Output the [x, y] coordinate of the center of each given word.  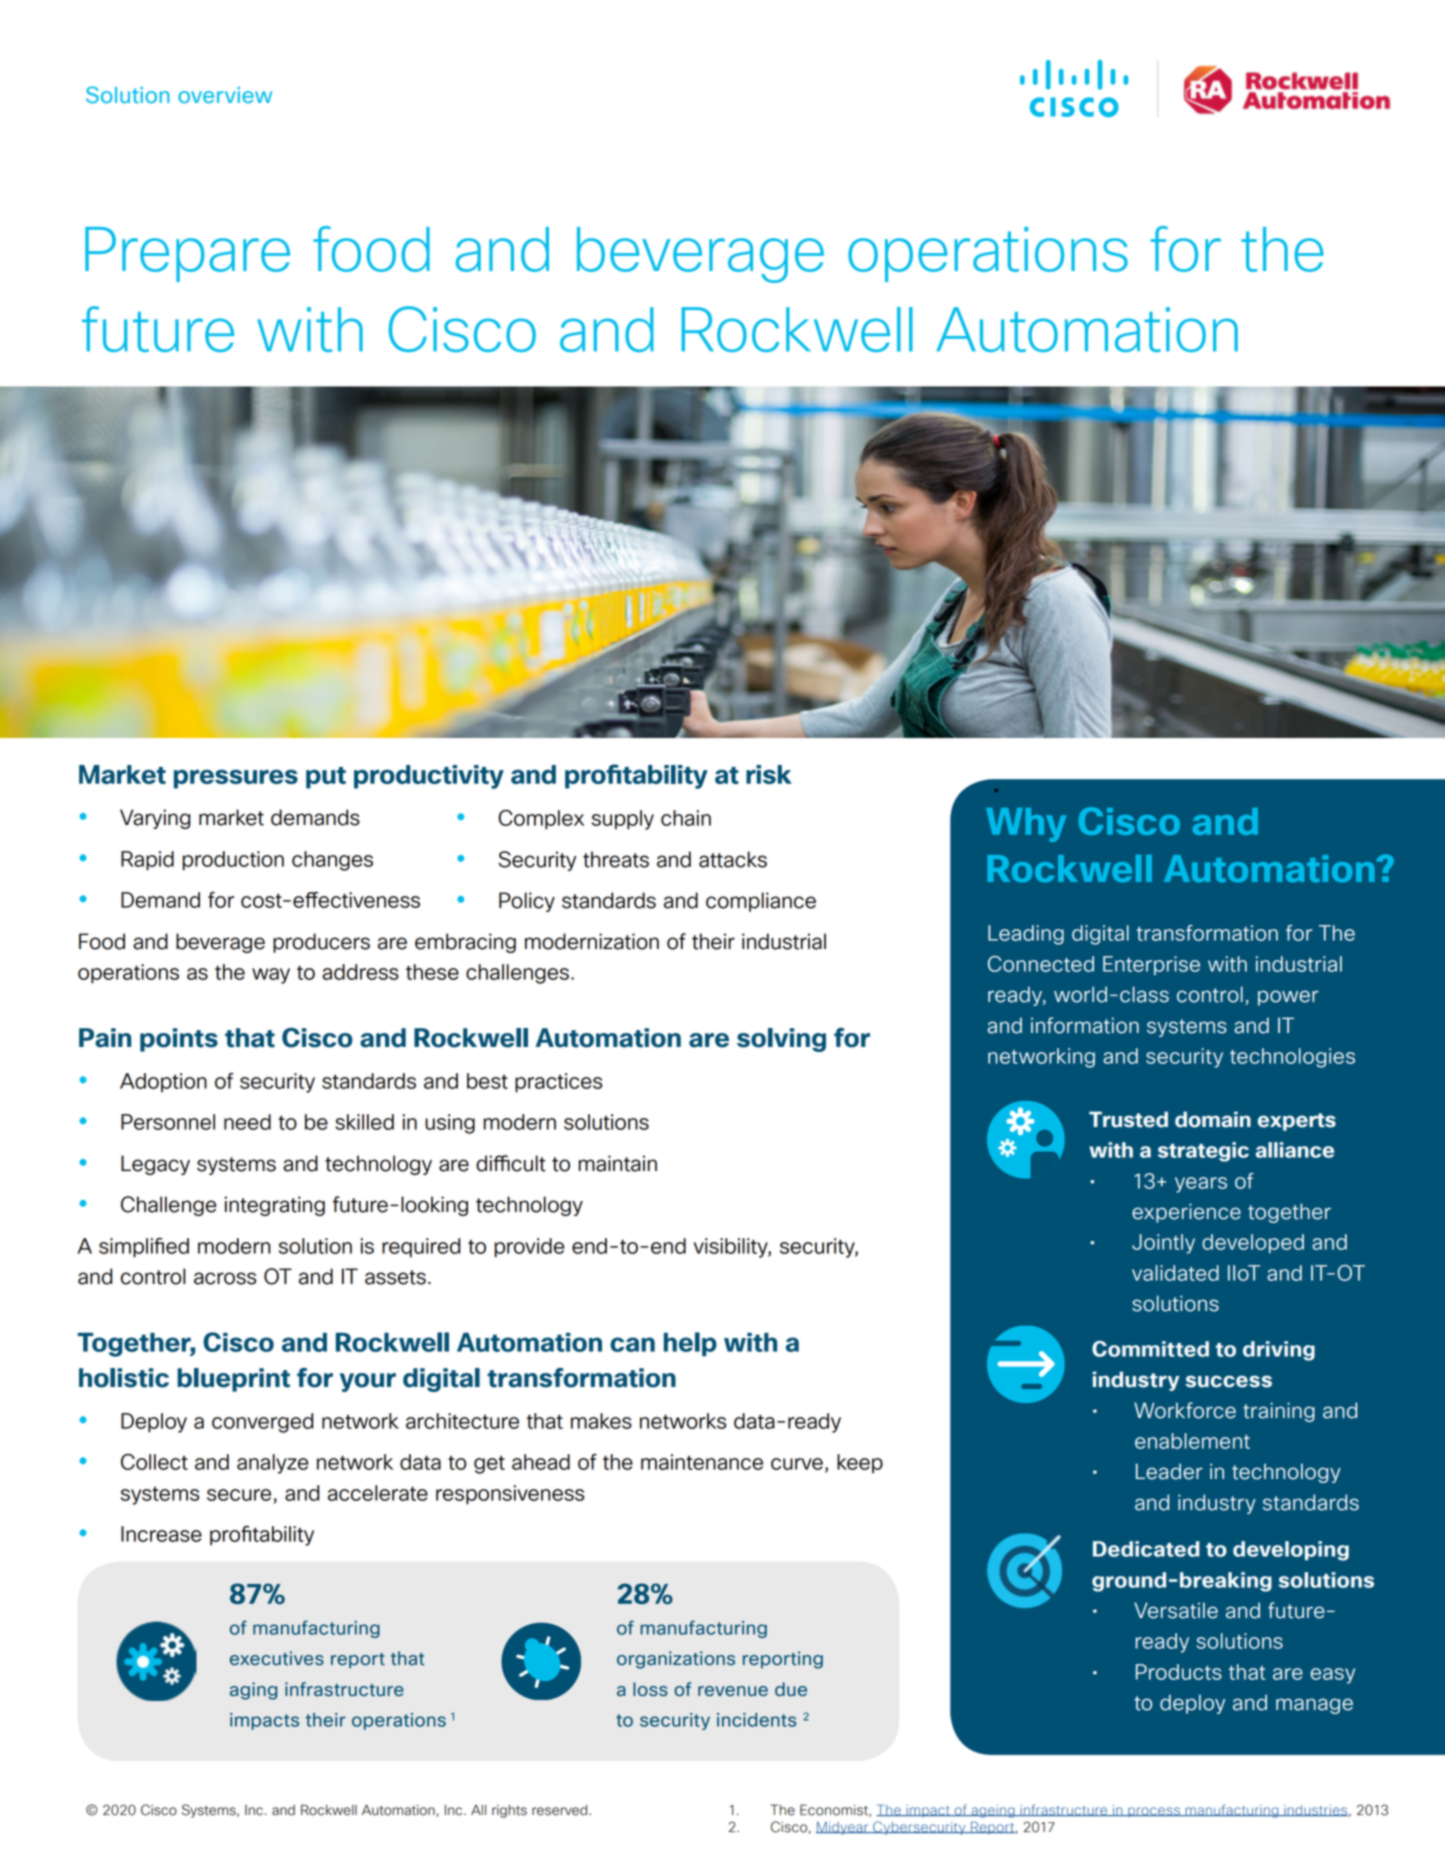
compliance [761, 902]
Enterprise [1151, 965]
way [271, 976]
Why [1026, 825]
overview [225, 95]
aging [253, 1691]
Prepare [187, 254]
